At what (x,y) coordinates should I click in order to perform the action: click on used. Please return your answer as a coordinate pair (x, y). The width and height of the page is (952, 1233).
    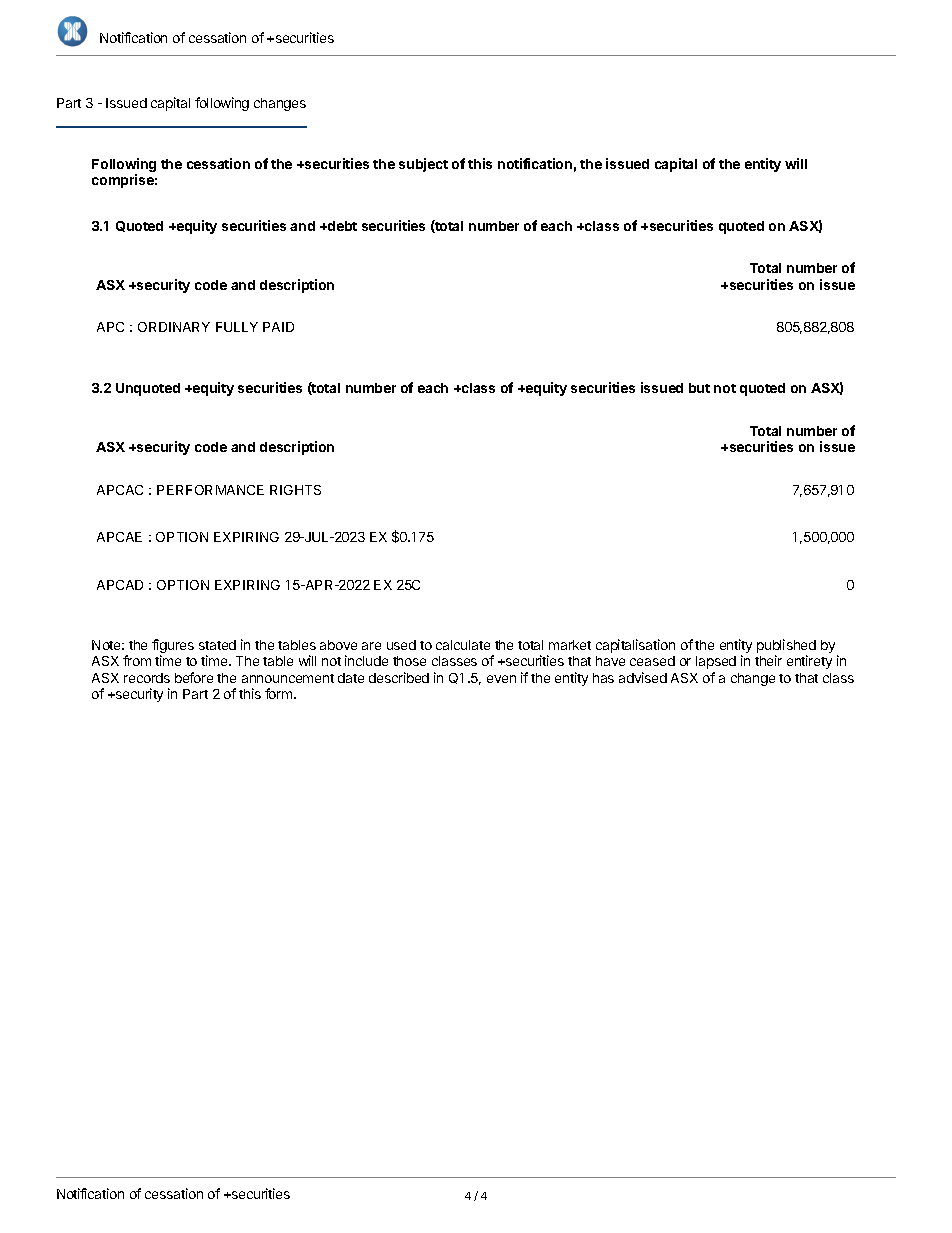
    Looking at the image, I should click on (401, 645).
